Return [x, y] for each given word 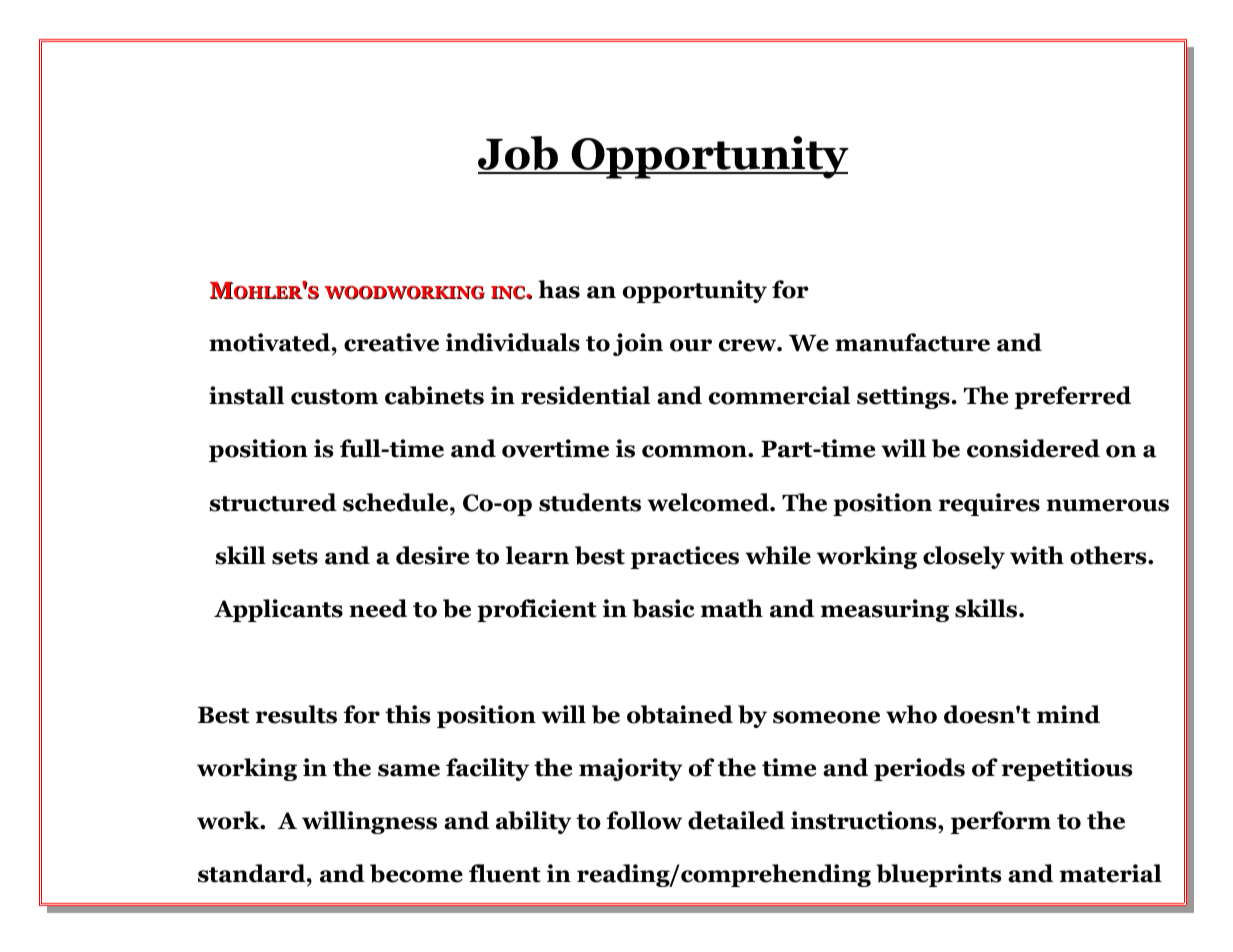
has [559, 289]
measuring [885, 610]
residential [585, 395]
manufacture [912, 342]
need [378, 608]
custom [334, 397]
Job [519, 154]
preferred [1073, 397]
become [416, 873]
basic [663, 608]
